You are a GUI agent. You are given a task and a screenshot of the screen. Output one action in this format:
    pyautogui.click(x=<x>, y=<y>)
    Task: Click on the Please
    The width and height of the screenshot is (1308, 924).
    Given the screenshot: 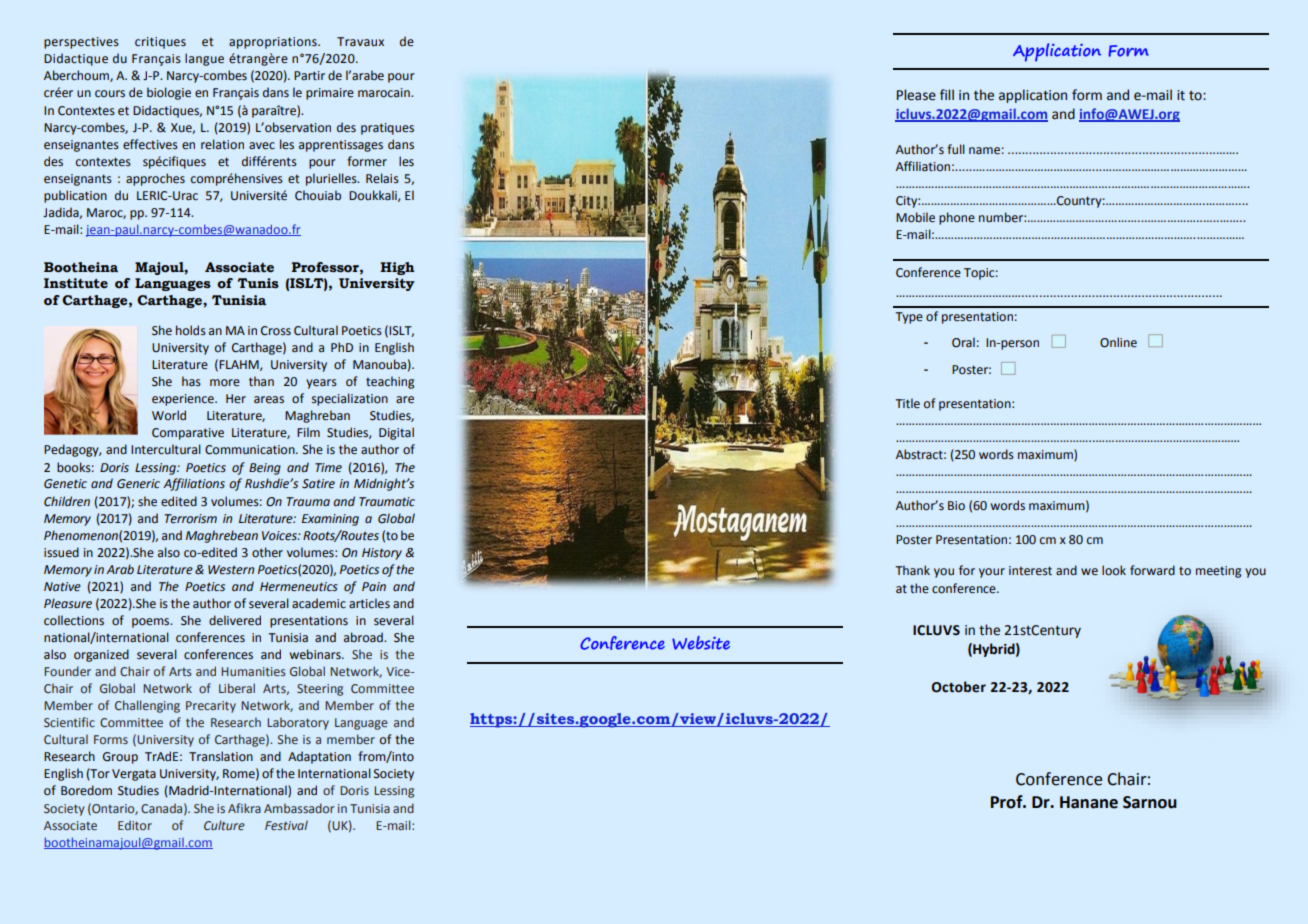 What is the action you would take?
    pyautogui.click(x=916, y=95)
